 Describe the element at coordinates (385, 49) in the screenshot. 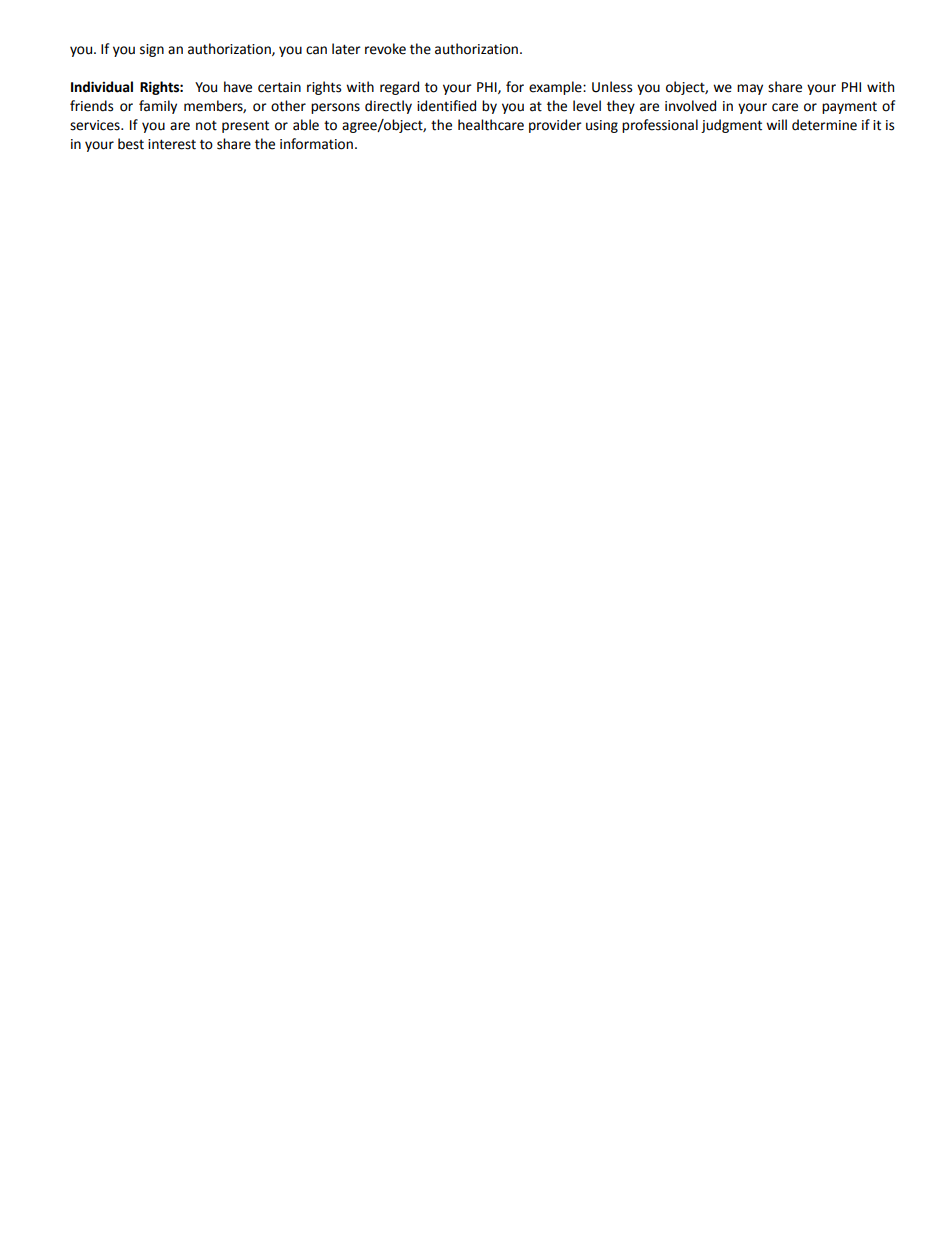

I see `revoke` at that location.
